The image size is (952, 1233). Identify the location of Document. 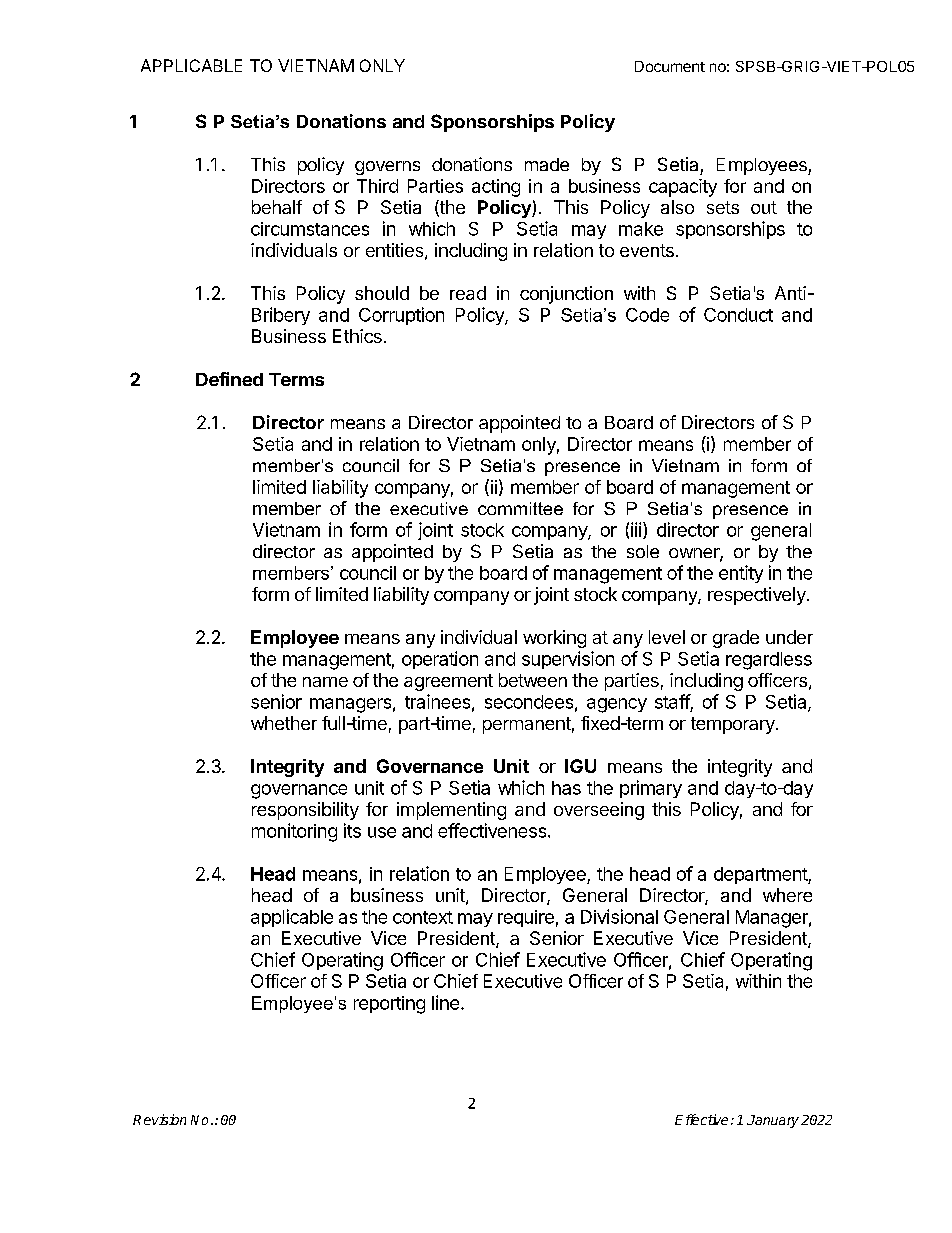
(670, 66).
